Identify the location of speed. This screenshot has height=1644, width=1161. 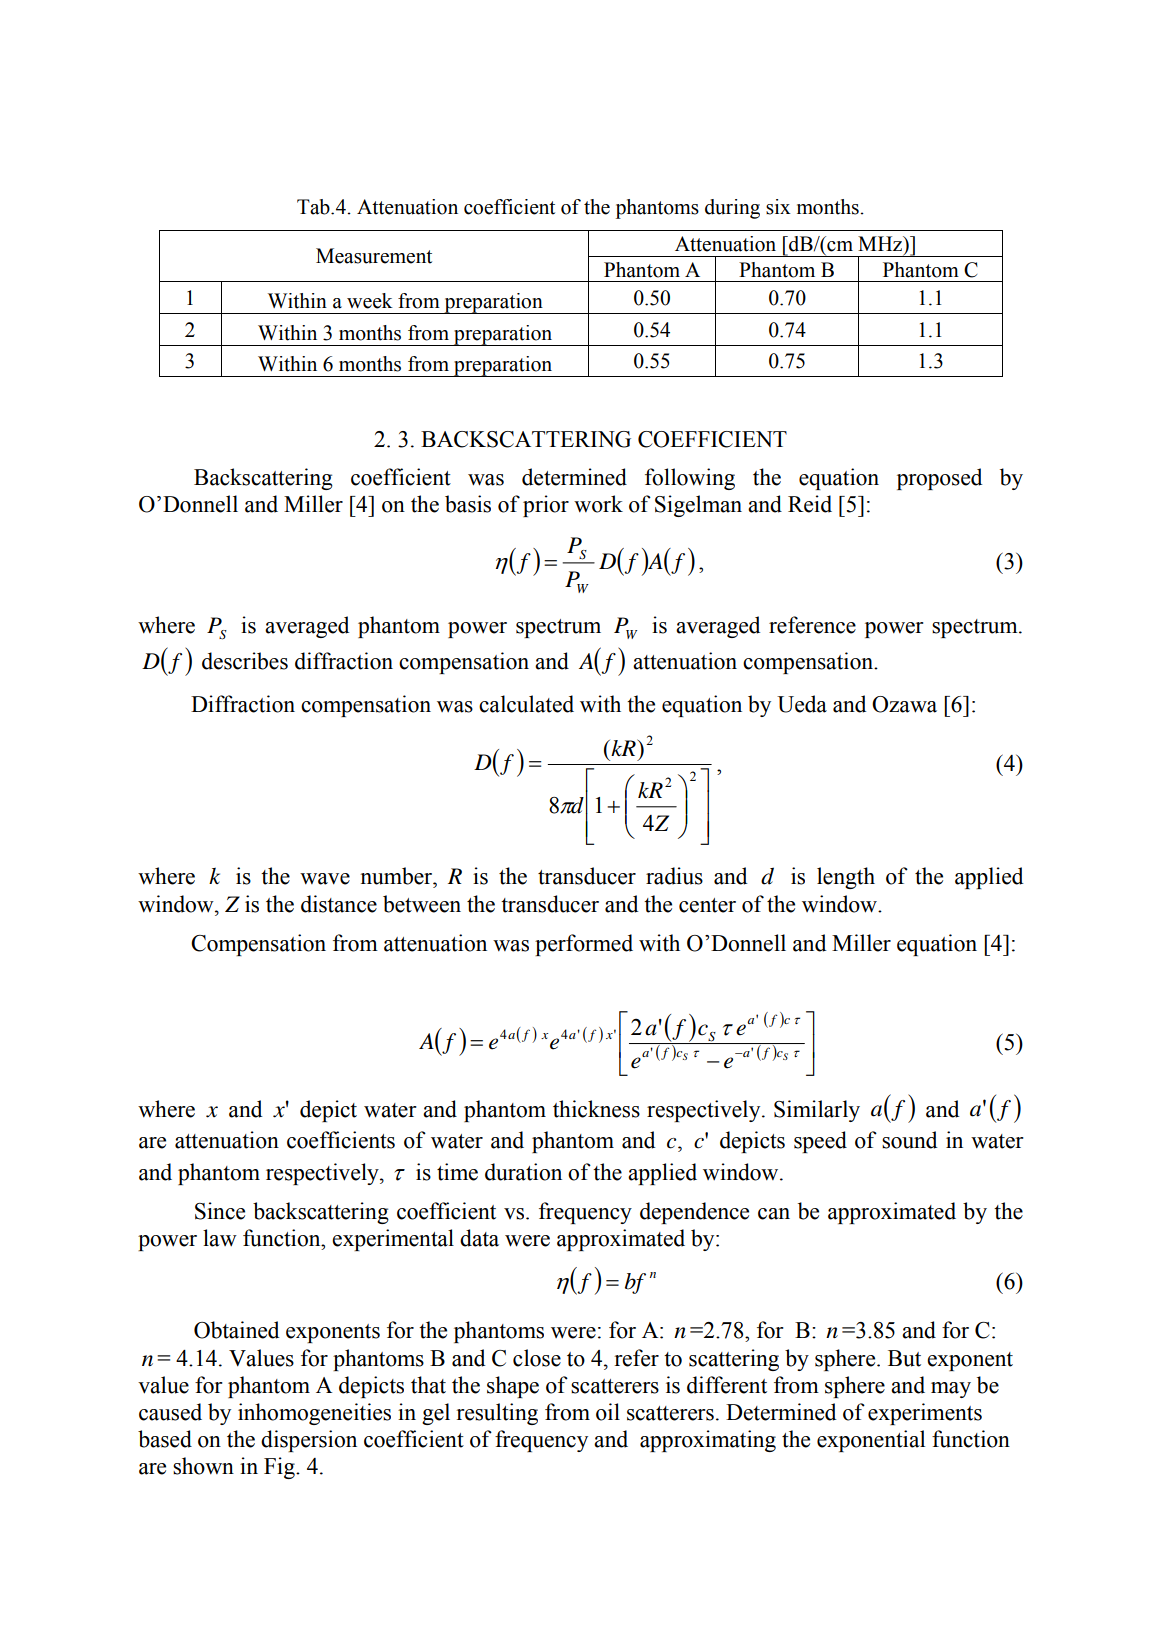
(820, 1142).
